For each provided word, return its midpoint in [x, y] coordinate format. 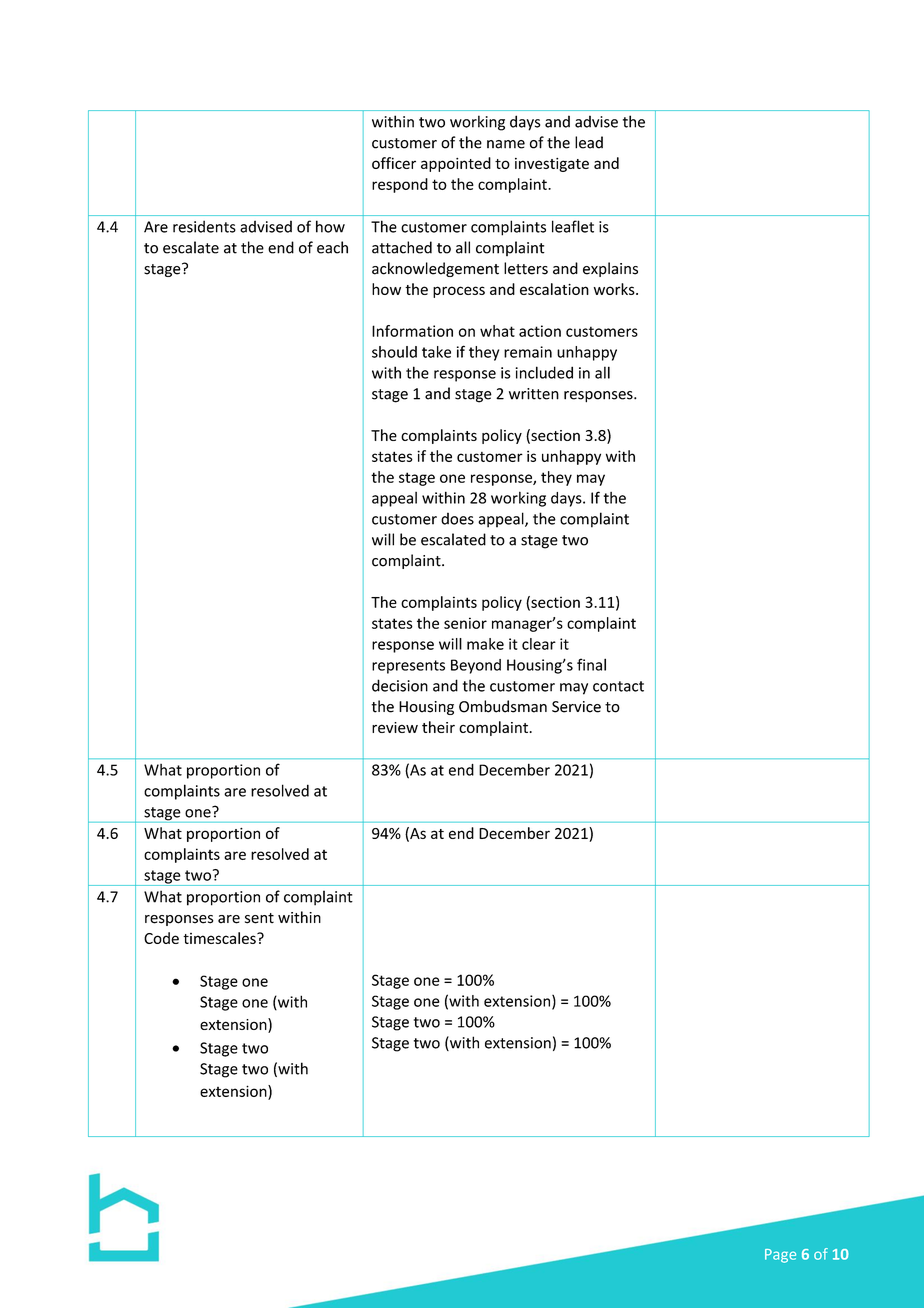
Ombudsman [503, 706]
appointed [456, 164]
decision [400, 685]
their [438, 727]
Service [576, 707]
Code [161, 938]
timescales [220, 938]
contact [618, 686]
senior [465, 623]
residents [204, 226]
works [615, 289]
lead [589, 142]
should [394, 352]
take [436, 352]
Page [780, 1256]
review [395, 727]
